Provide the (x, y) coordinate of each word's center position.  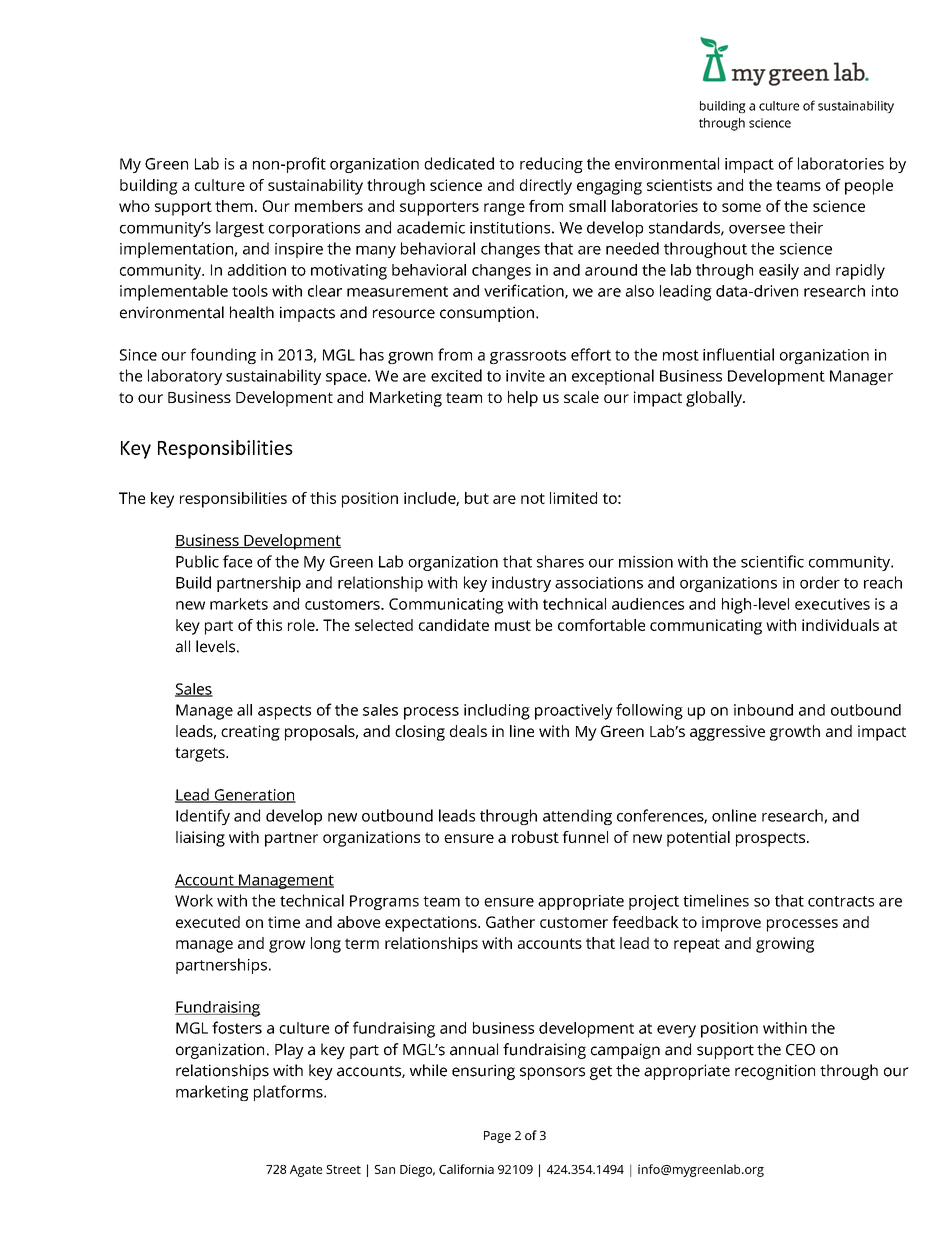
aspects (284, 712)
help (523, 399)
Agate (306, 1171)
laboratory (185, 377)
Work (194, 900)
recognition (775, 1072)
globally (715, 399)
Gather (510, 922)
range (504, 209)
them (234, 206)
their (806, 227)
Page (497, 1137)
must (513, 625)
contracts (841, 901)
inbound (763, 710)
